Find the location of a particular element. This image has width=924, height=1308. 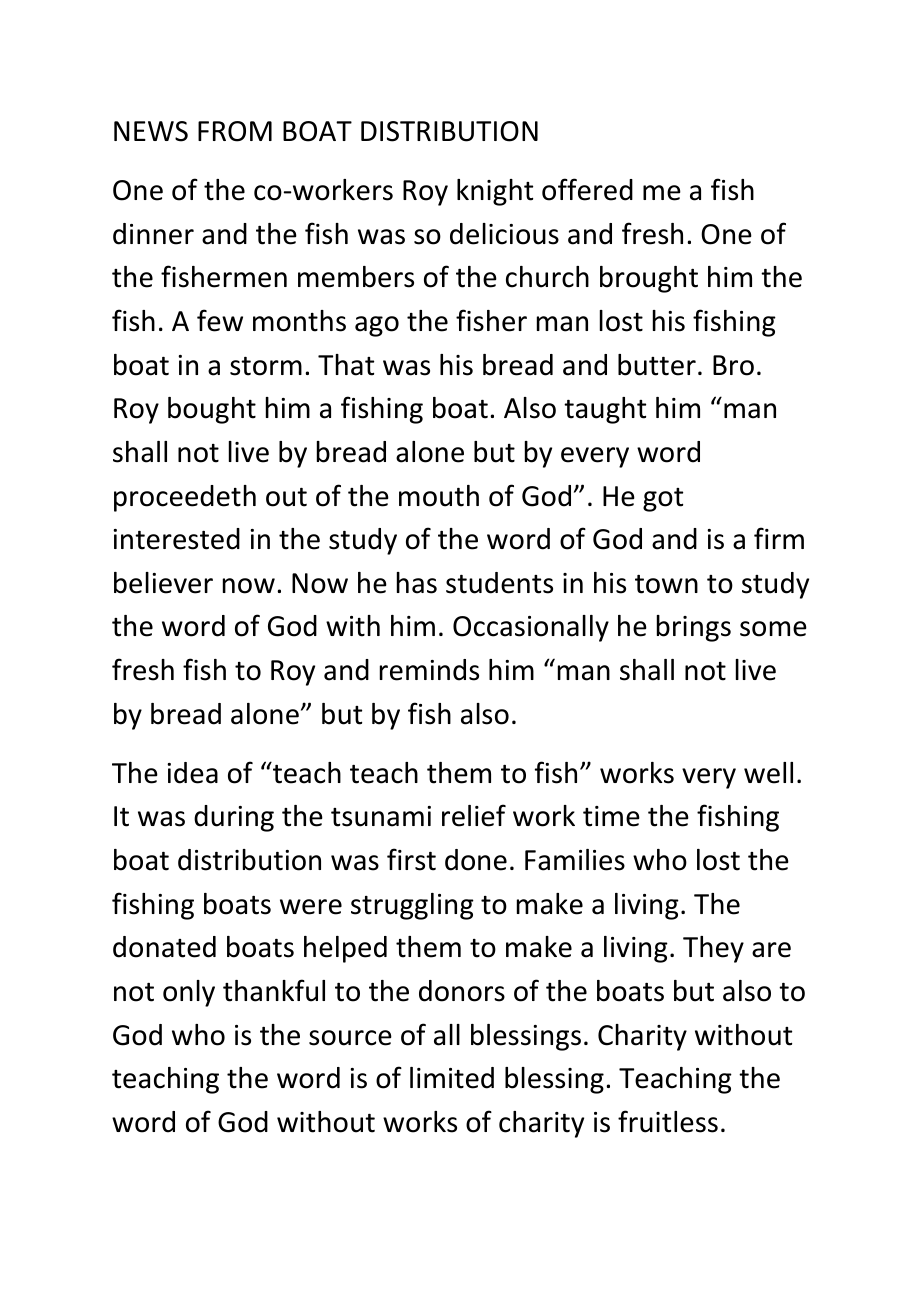

relief is located at coordinates (474, 815).
